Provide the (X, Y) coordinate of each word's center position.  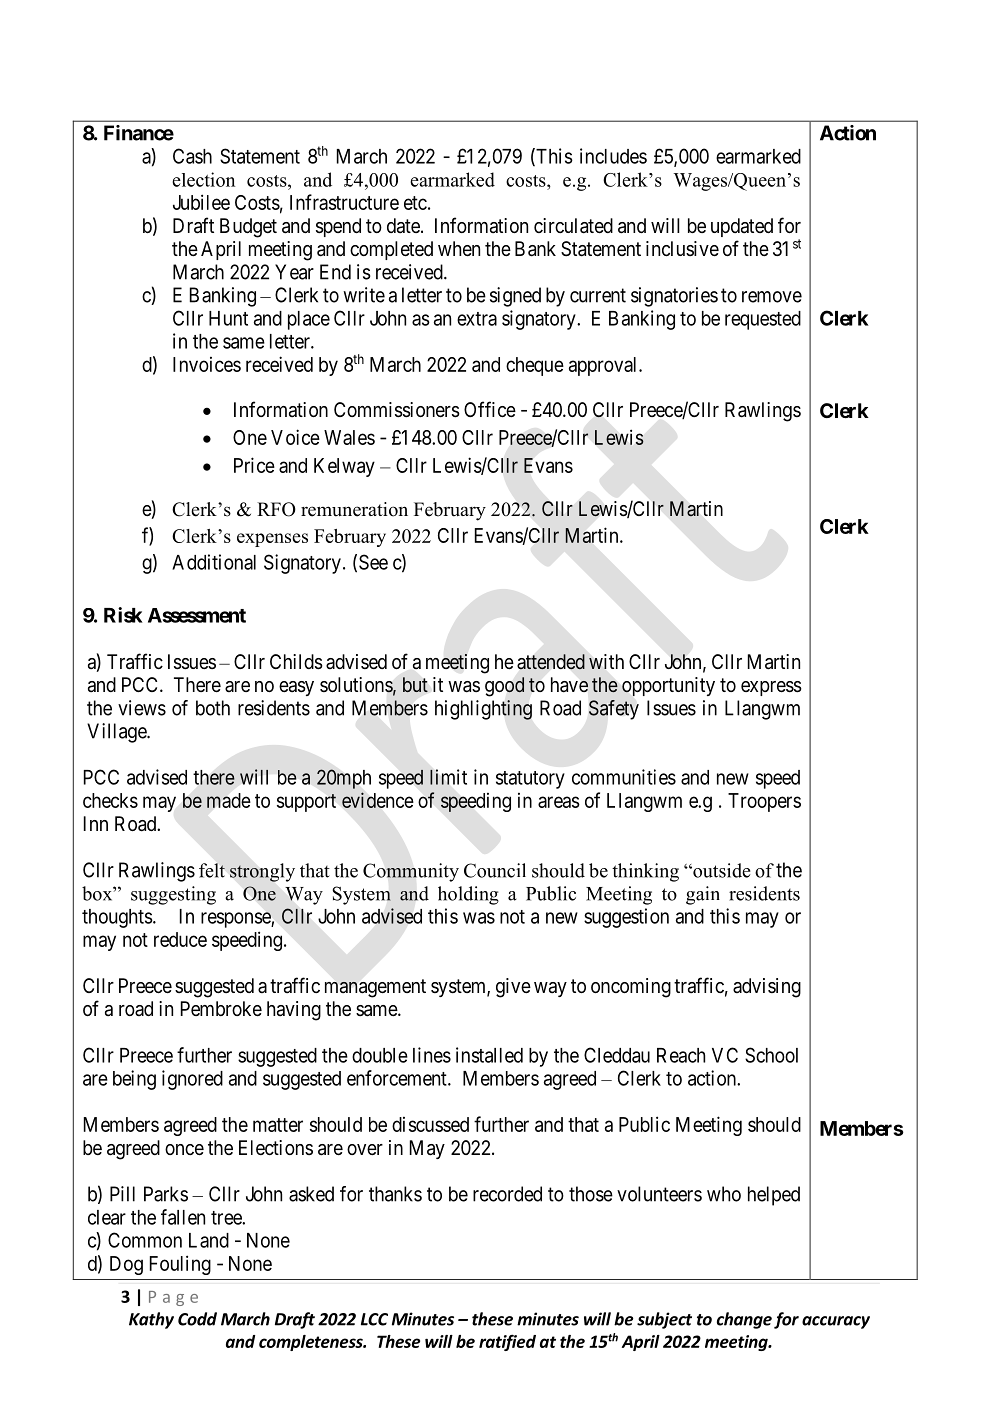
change (744, 1320)
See (373, 562)
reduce (180, 939)
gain (703, 895)
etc (415, 203)
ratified (507, 1342)
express (771, 688)
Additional (214, 562)
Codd (197, 1319)
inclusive (682, 249)
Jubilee (201, 202)
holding (468, 895)
